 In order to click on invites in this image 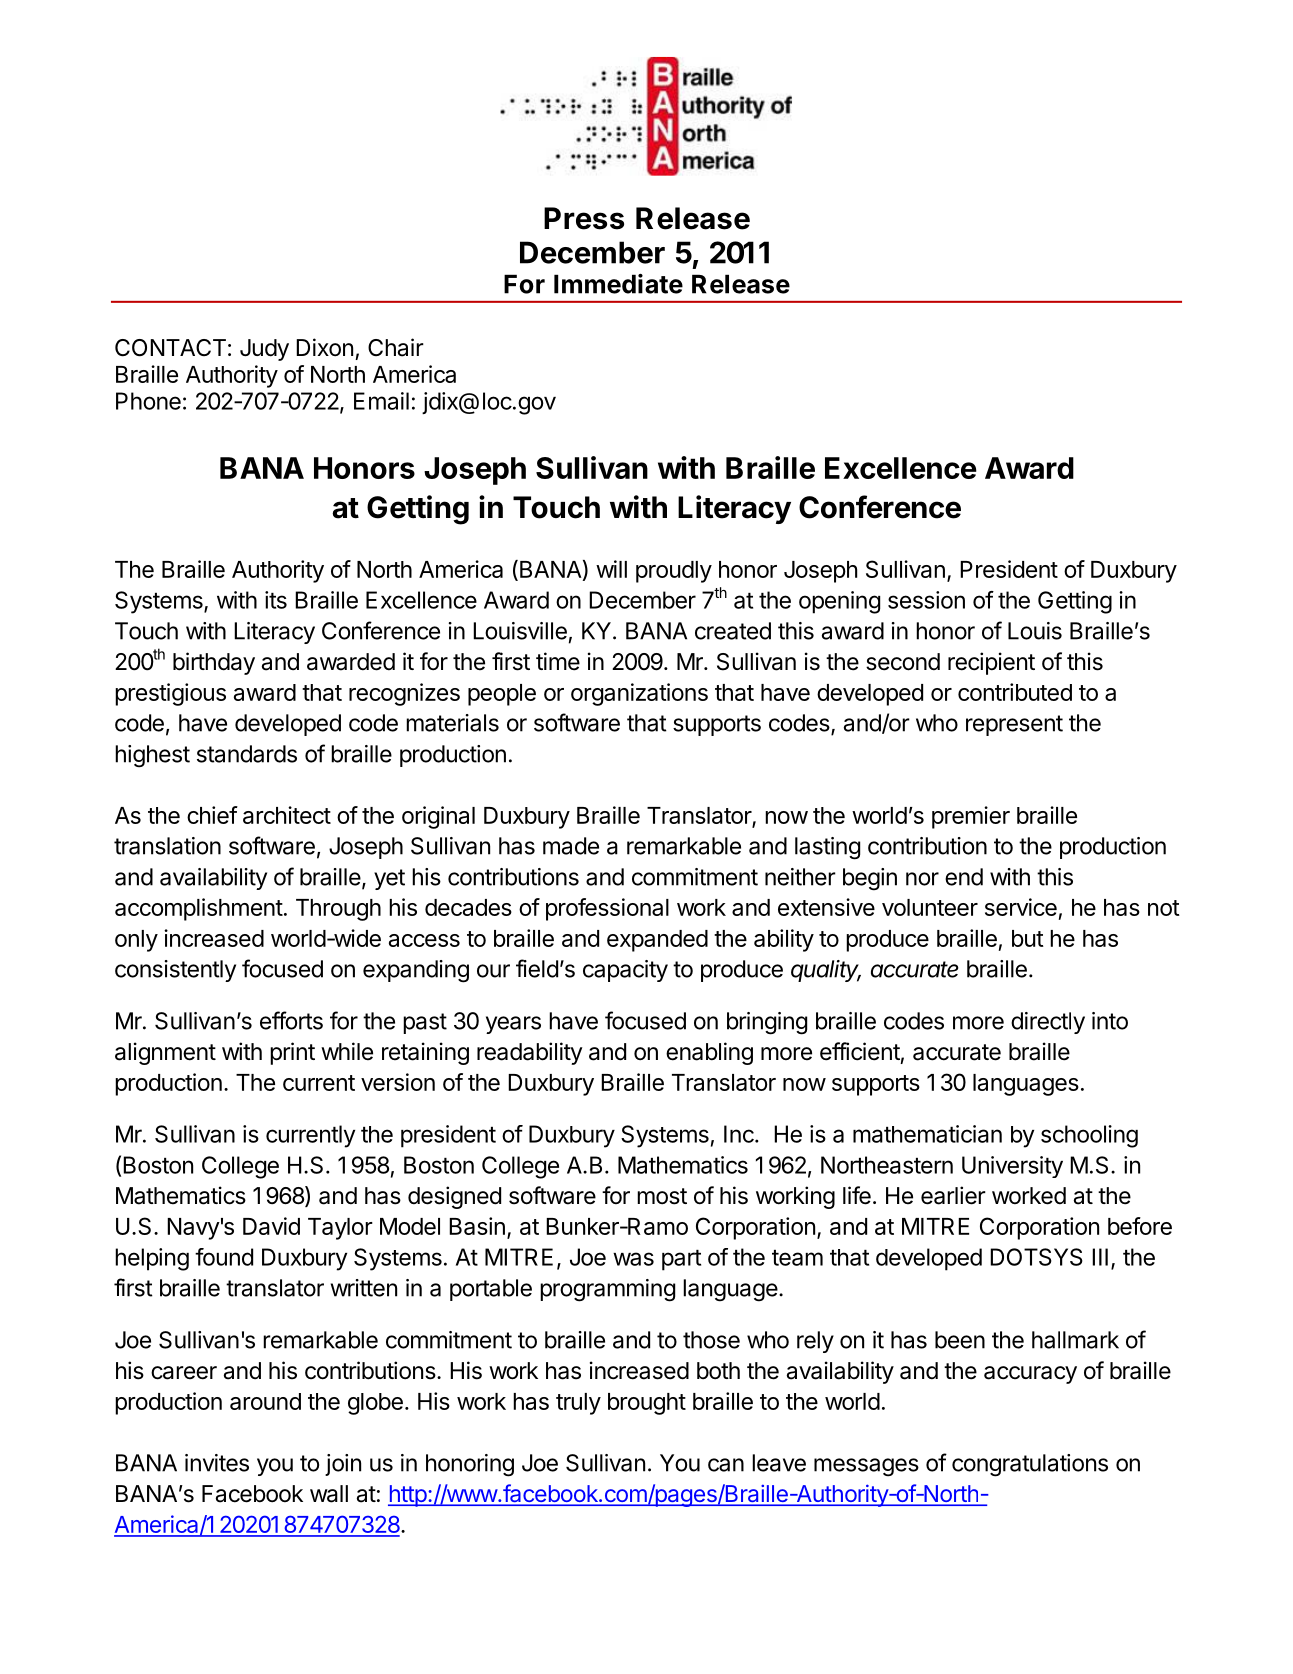, I will do `click(217, 1463)`.
